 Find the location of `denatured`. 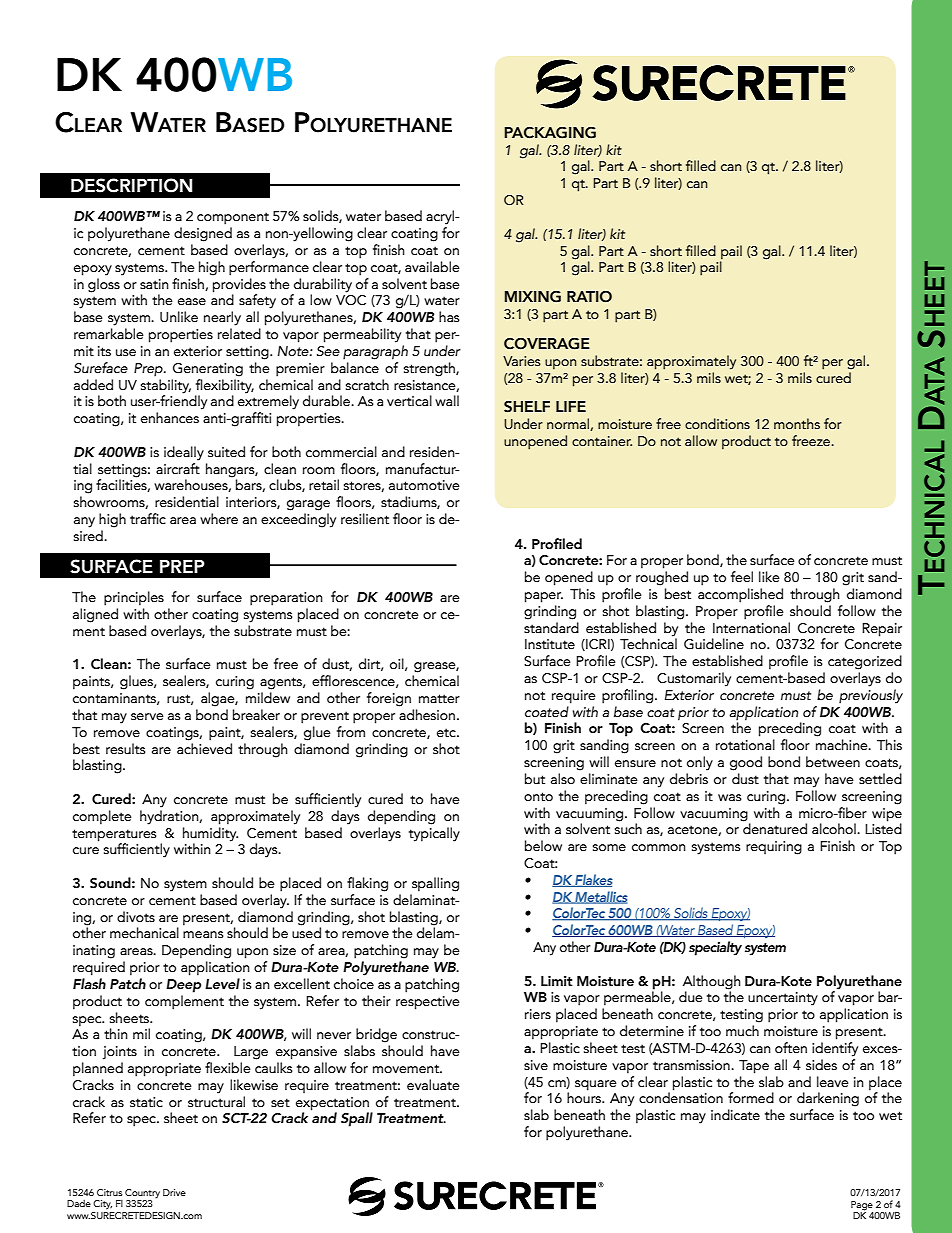

denatured is located at coordinates (775, 828).
